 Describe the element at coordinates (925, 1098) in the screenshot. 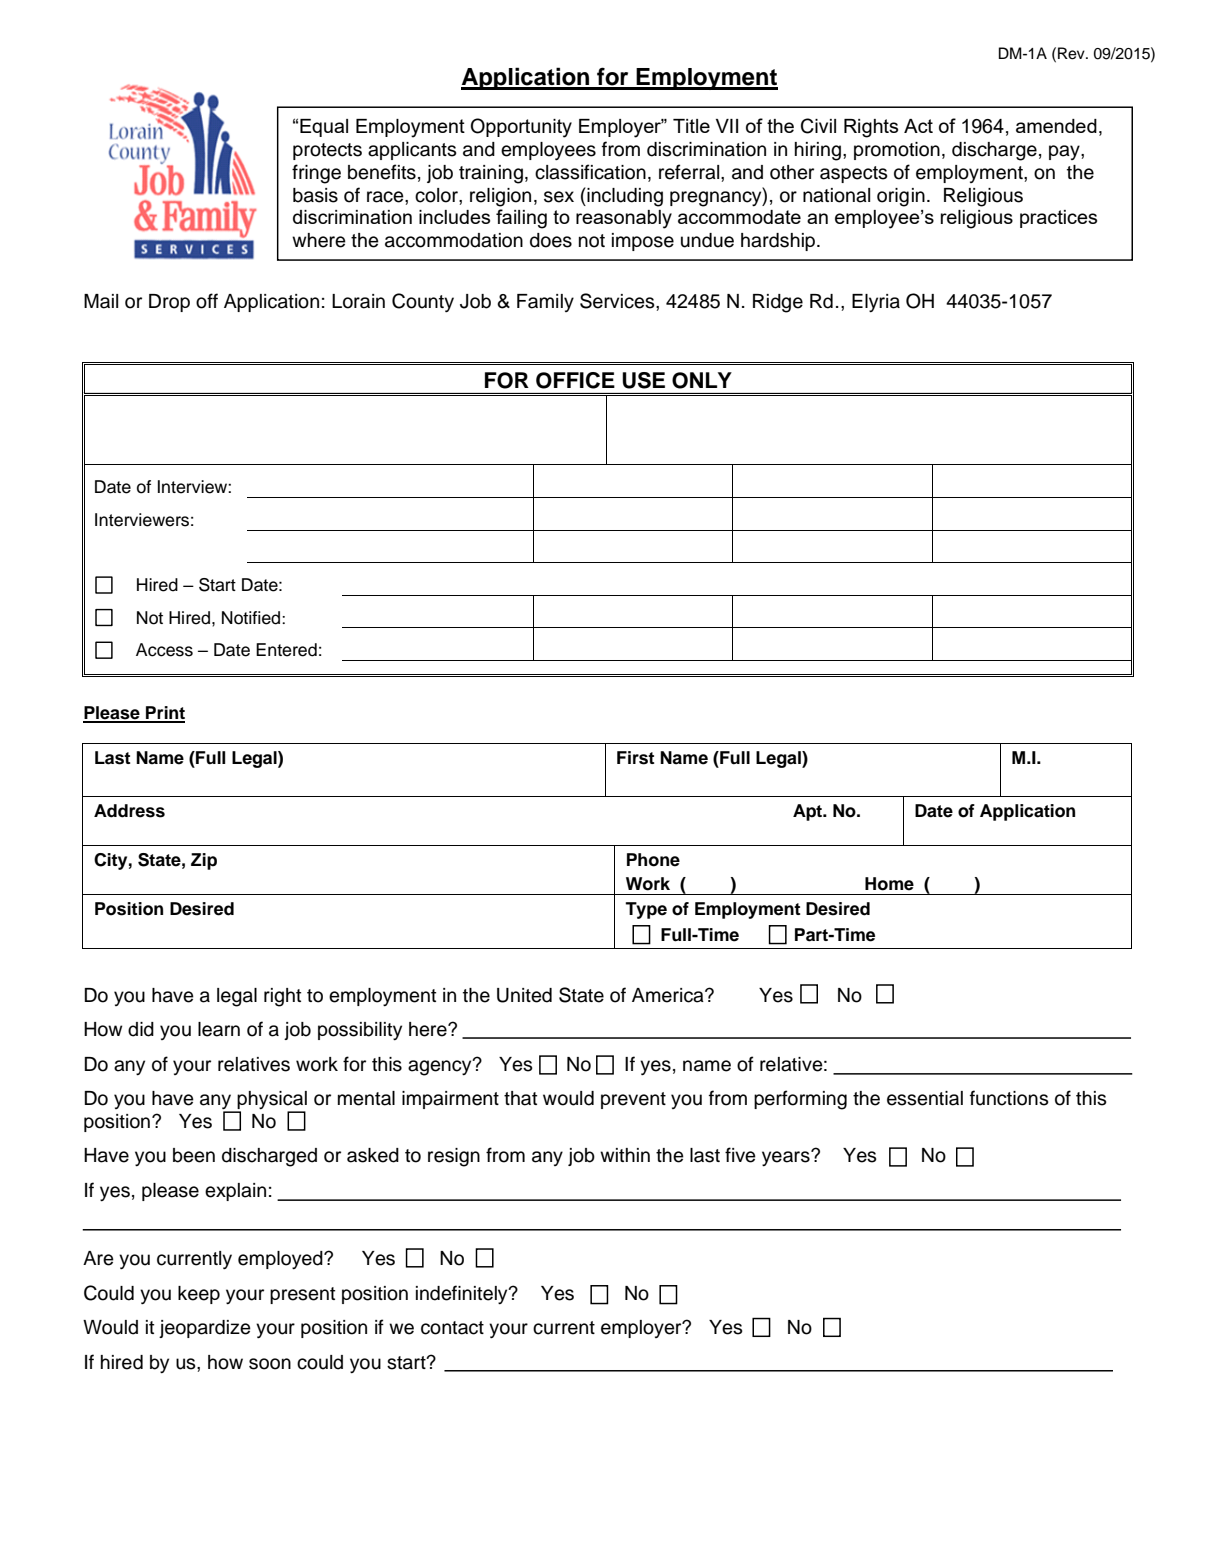

I see `essential` at that location.
